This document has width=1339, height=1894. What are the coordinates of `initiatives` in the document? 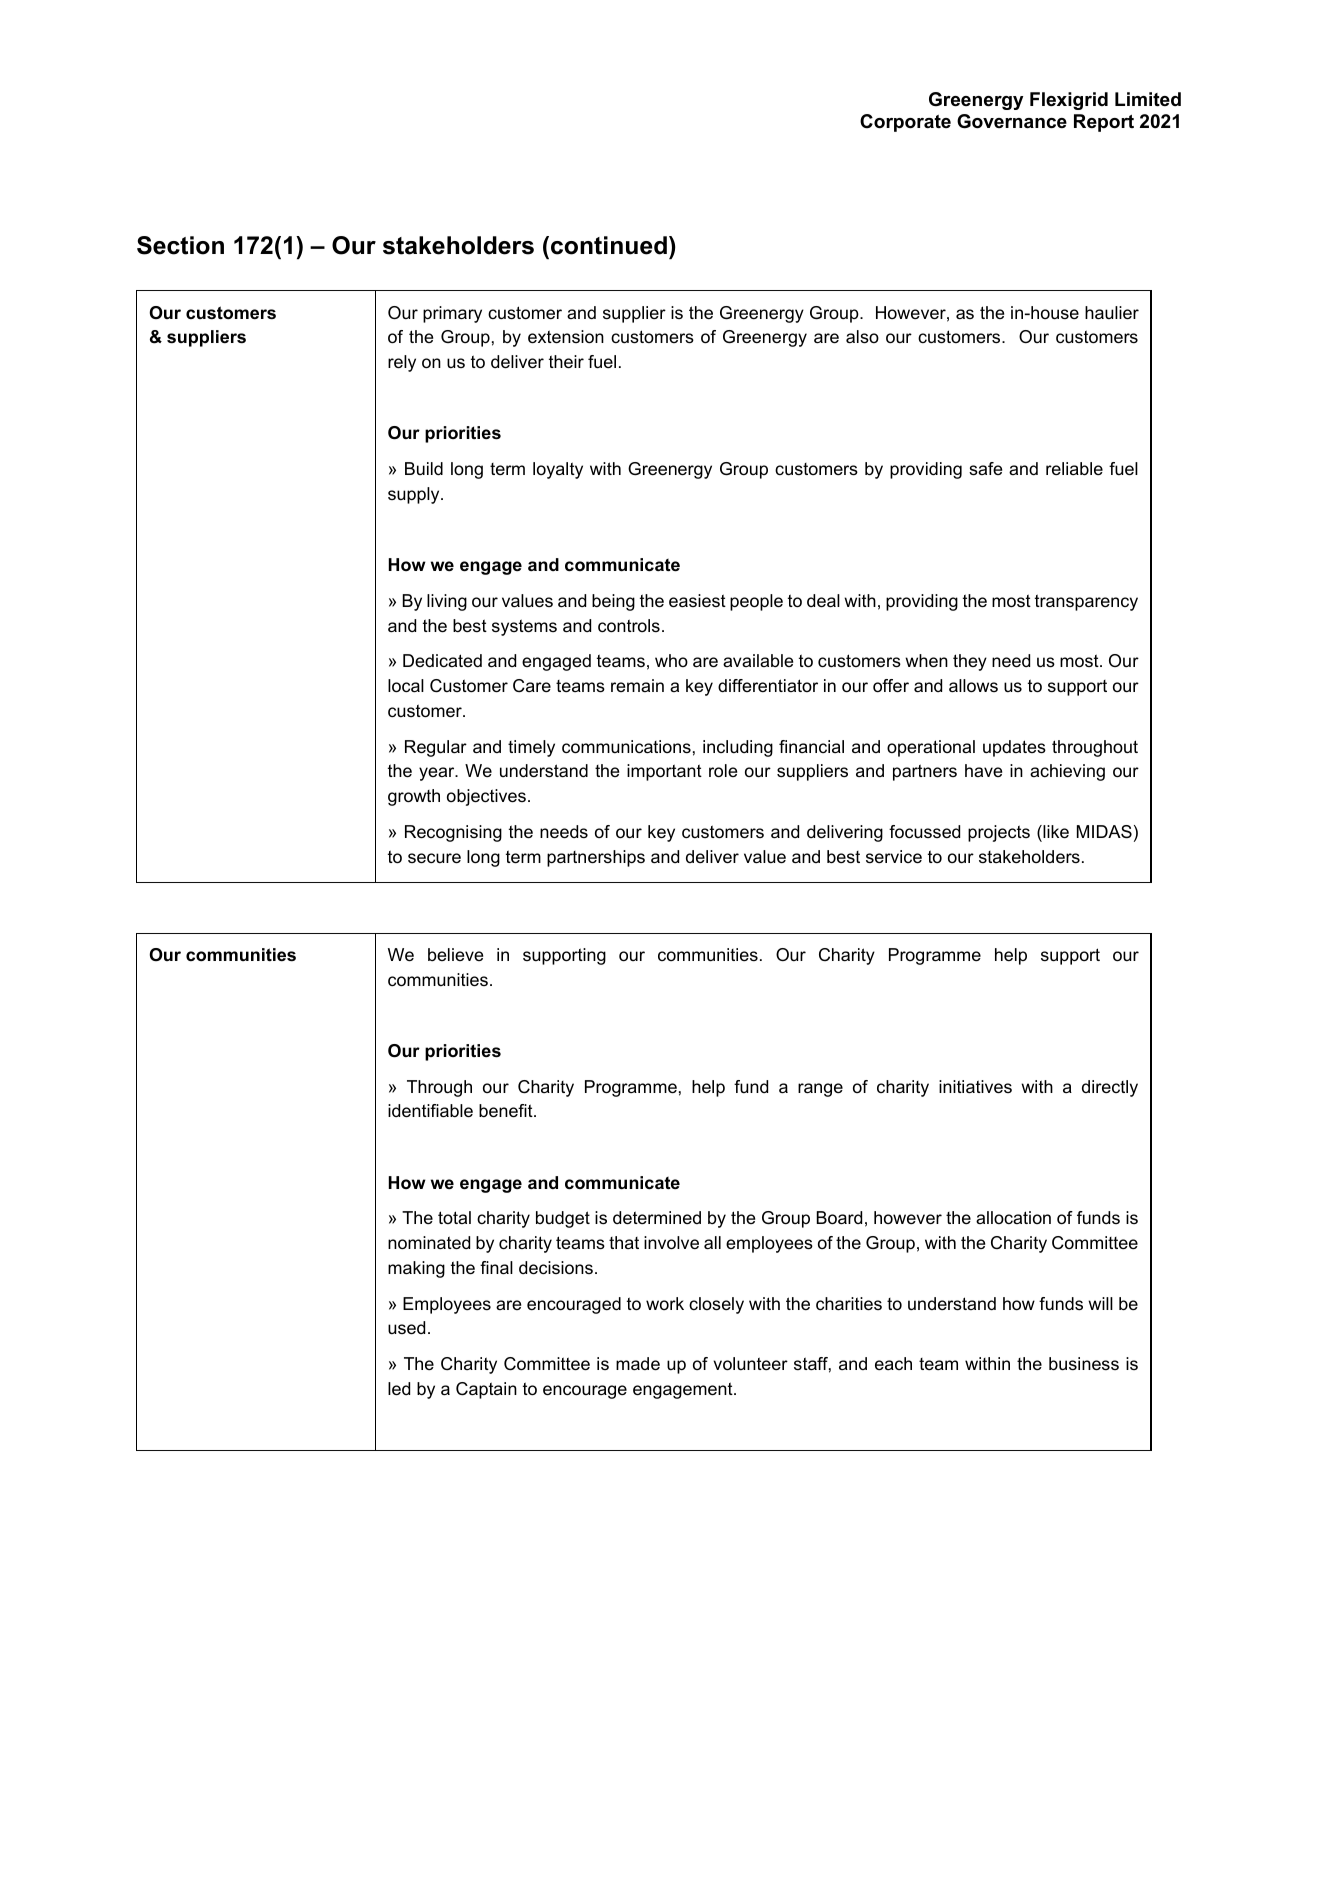 It's located at (975, 1087).
